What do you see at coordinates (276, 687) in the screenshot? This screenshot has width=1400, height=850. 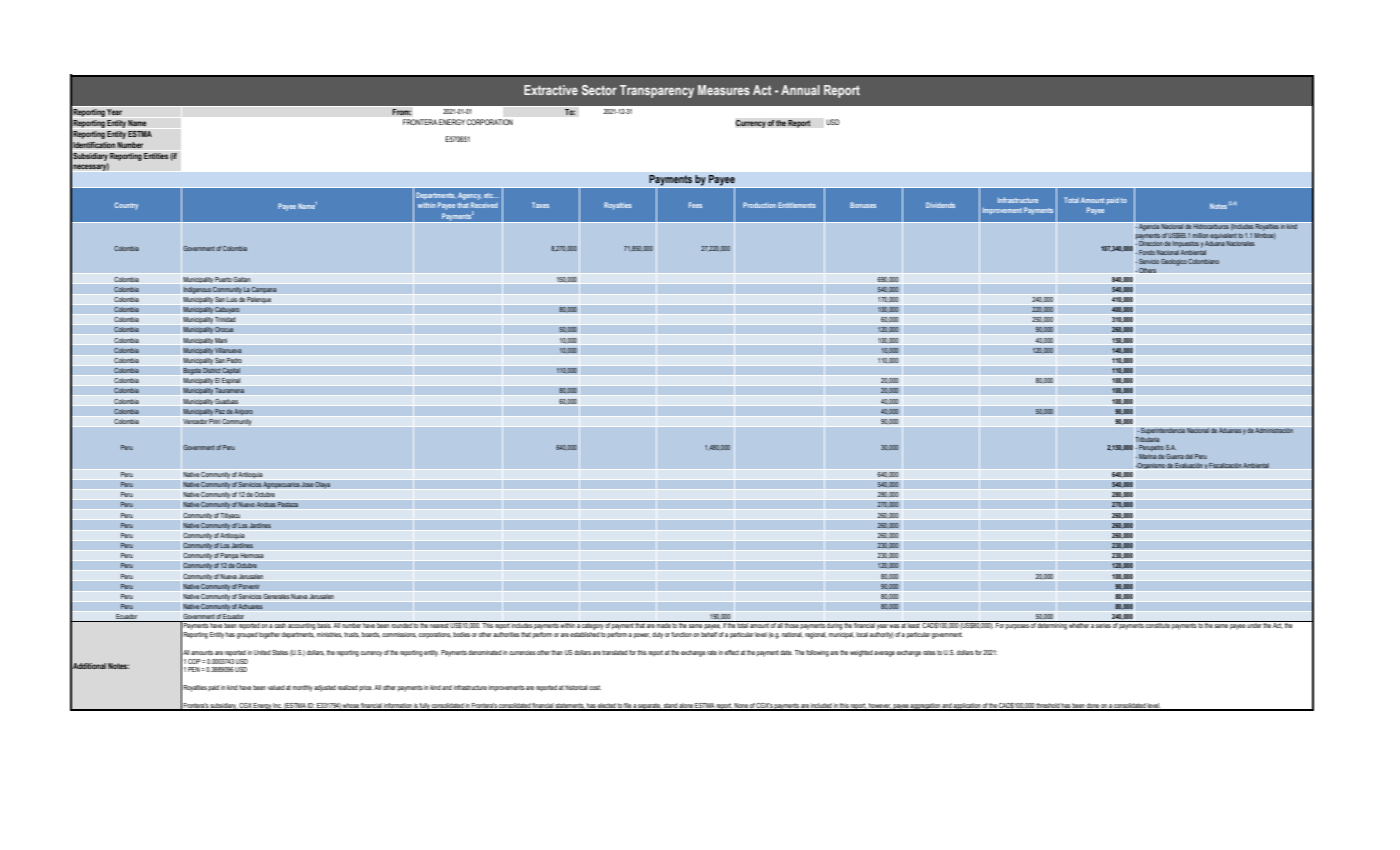 I see `valued` at bounding box center [276, 687].
